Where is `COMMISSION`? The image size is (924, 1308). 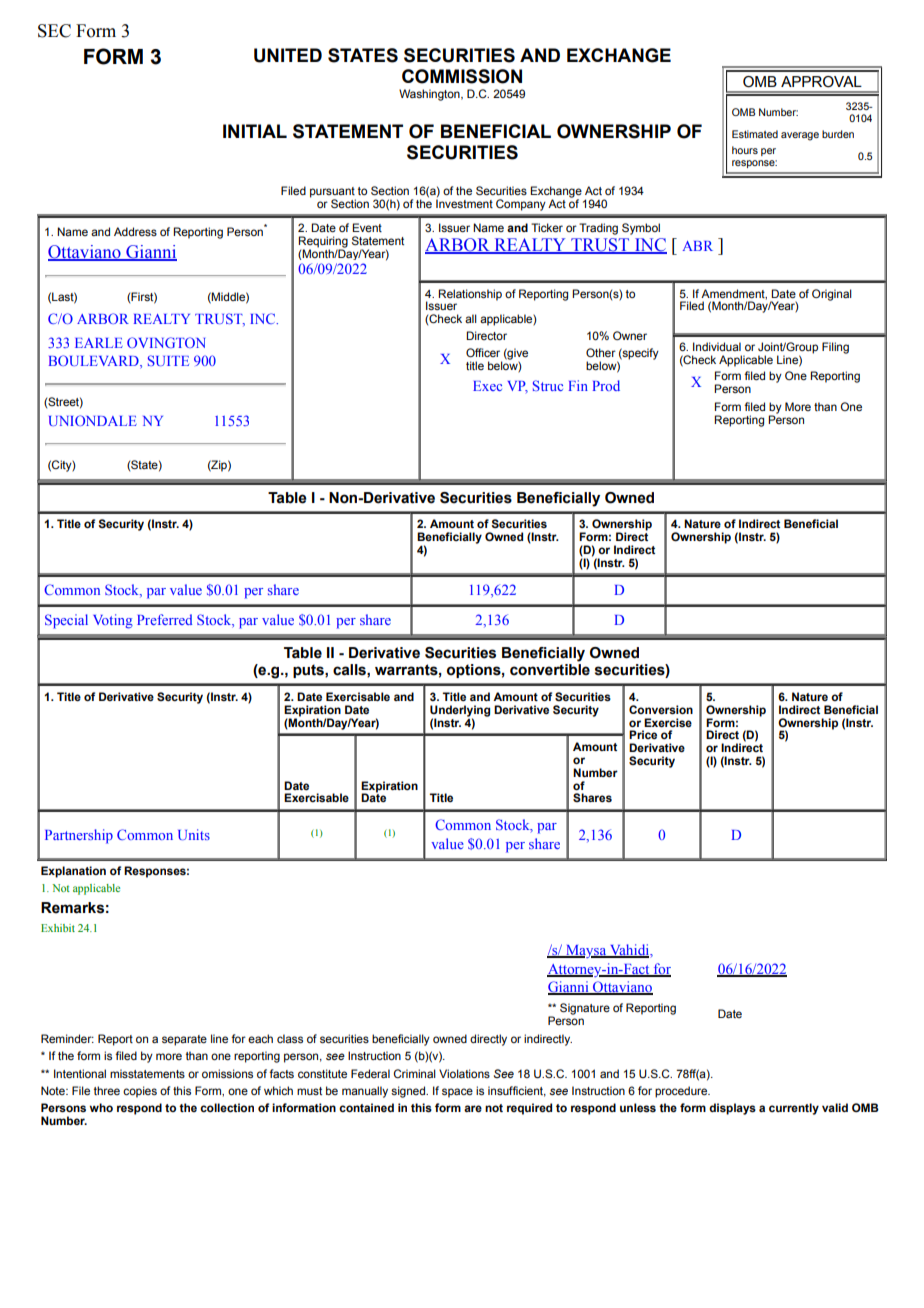 COMMISSION is located at coordinates (462, 76).
